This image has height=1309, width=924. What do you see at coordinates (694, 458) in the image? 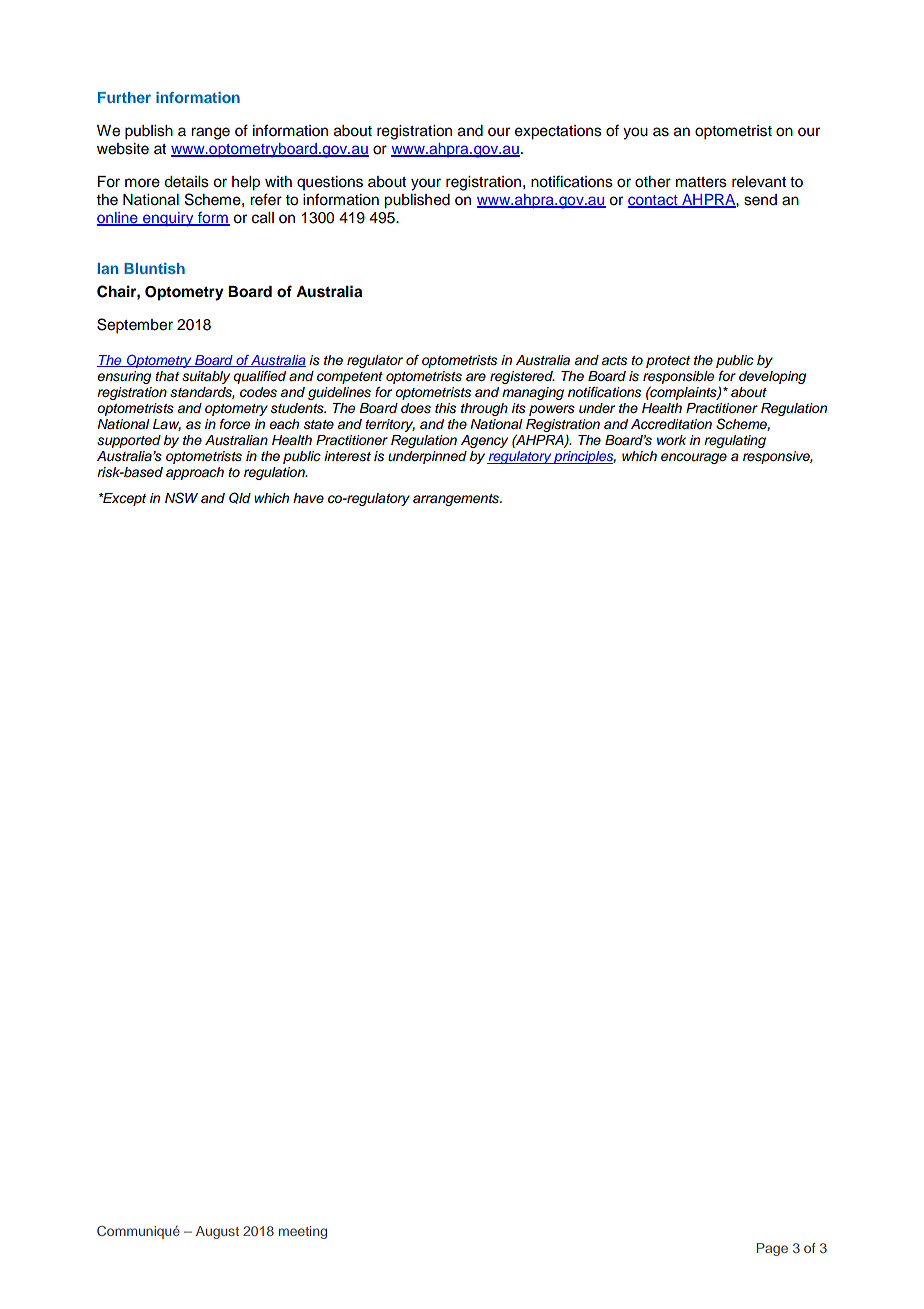
I see `encourage` at bounding box center [694, 458].
